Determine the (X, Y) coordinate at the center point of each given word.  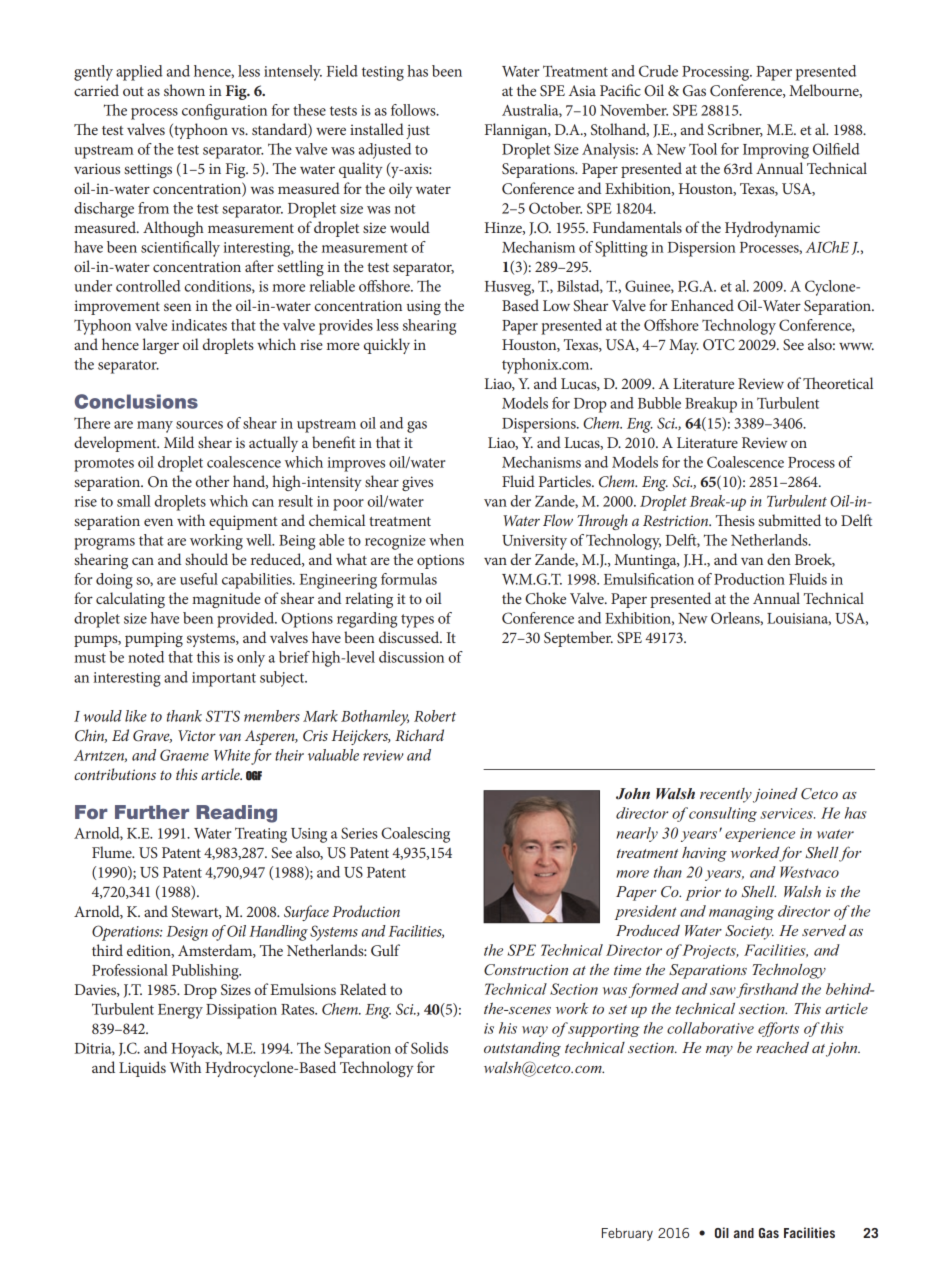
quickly (387, 346)
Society (749, 932)
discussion (411, 657)
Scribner (735, 130)
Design (187, 933)
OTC (719, 345)
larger (161, 346)
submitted (789, 520)
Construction (526, 970)
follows (414, 110)
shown (184, 90)
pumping (154, 639)
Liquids (142, 1069)
